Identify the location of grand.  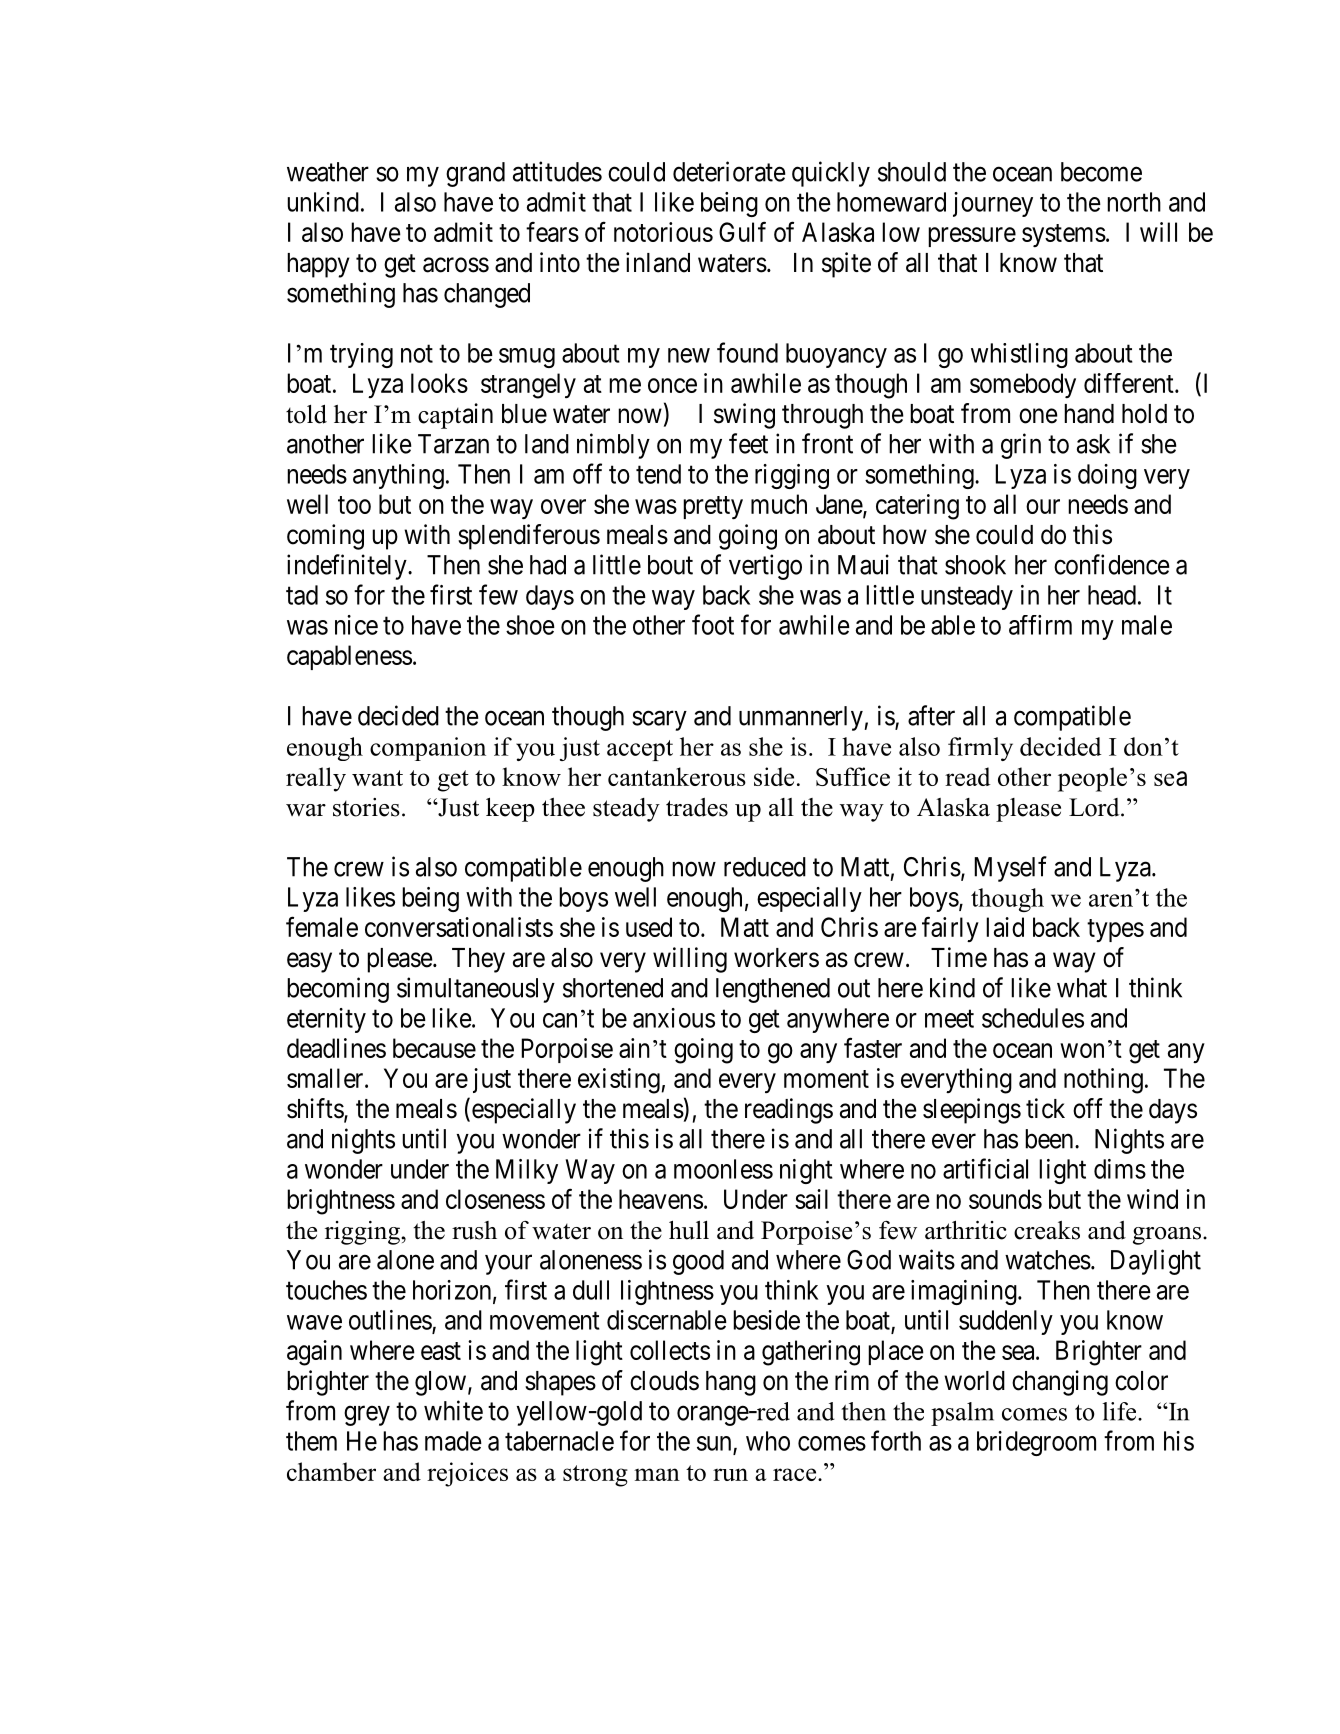
(475, 174).
